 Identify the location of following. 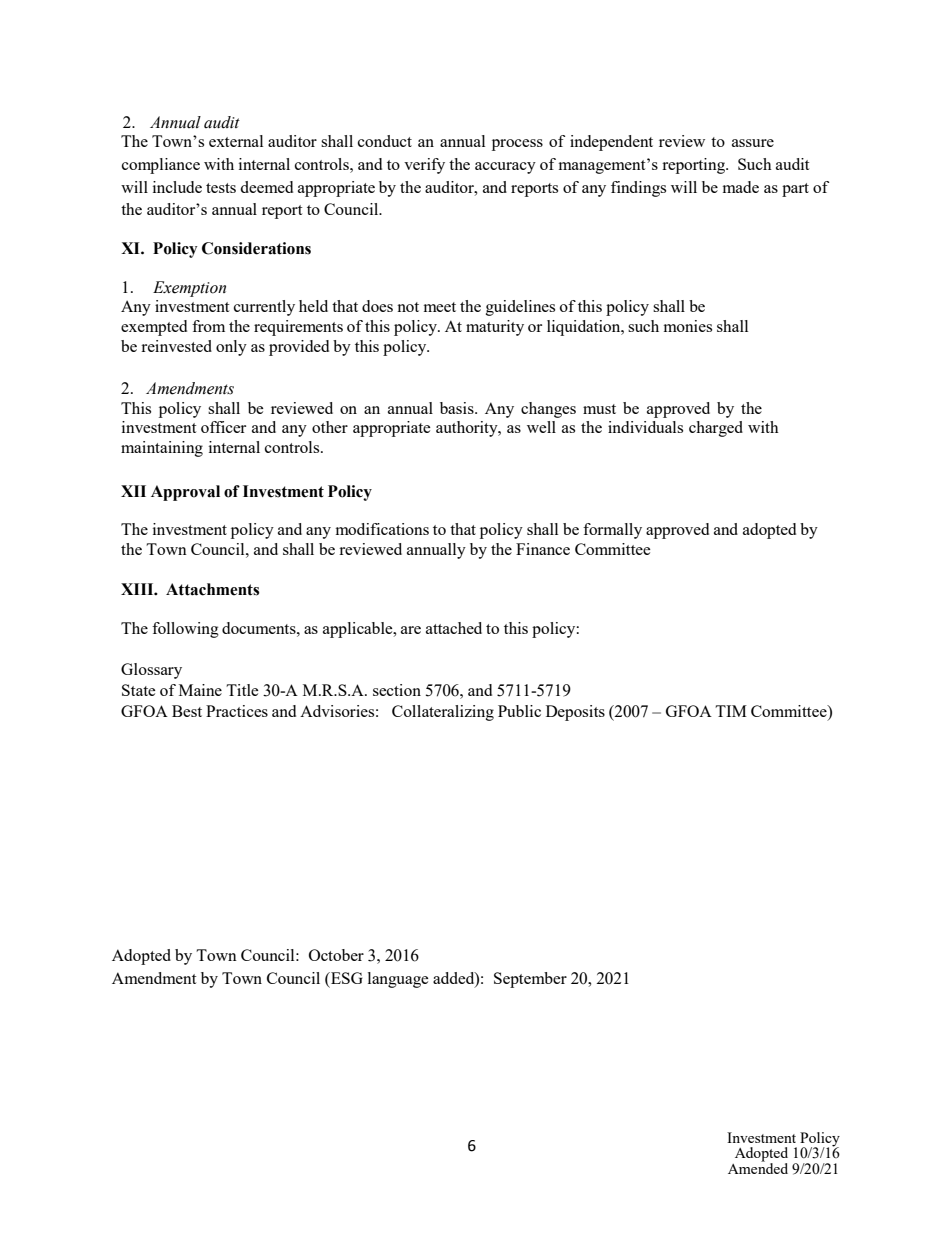
(185, 630).
